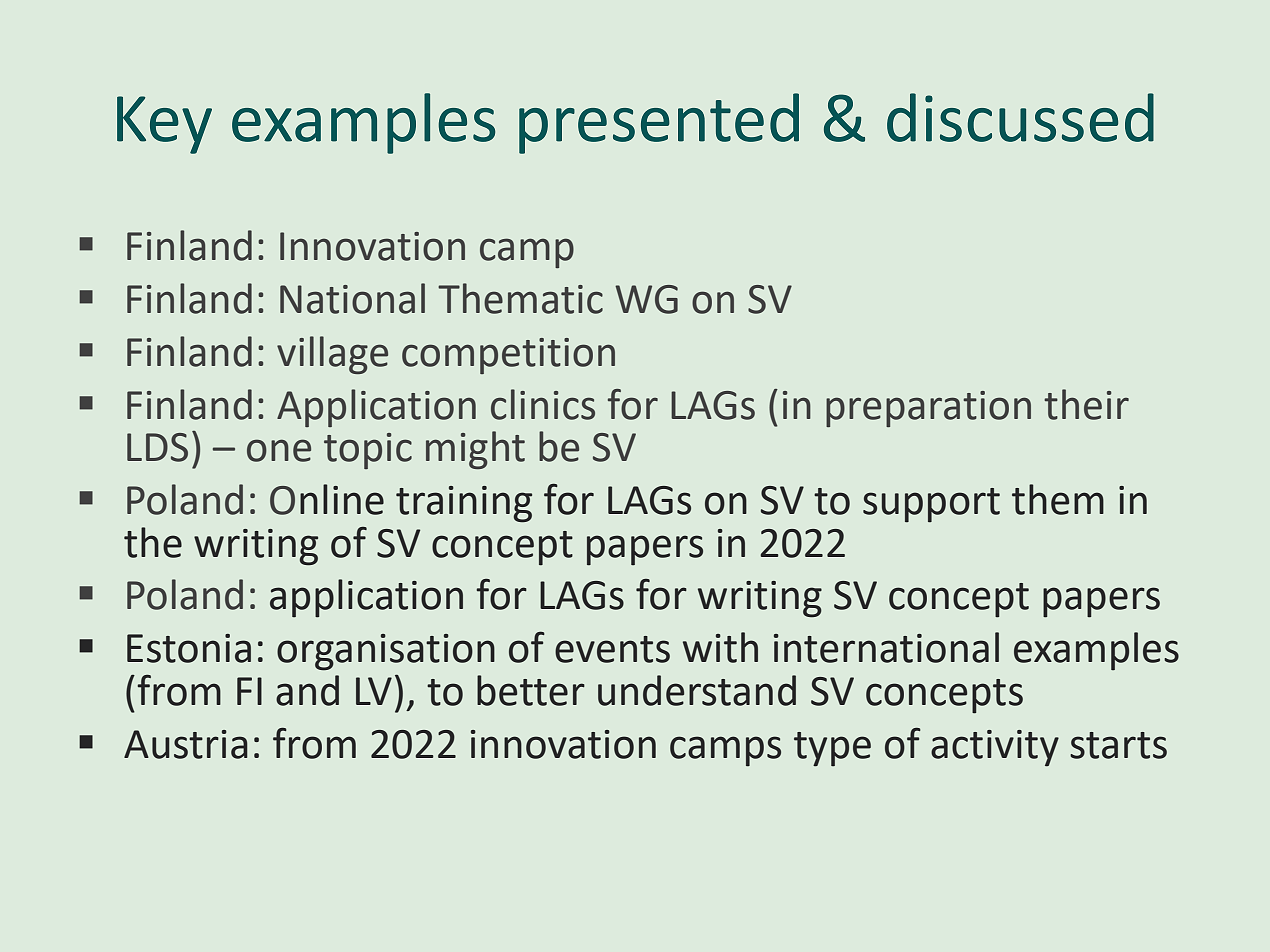 This screenshot has height=952, width=1270. Describe the element at coordinates (659, 123) in the screenshot. I see `presented` at that location.
